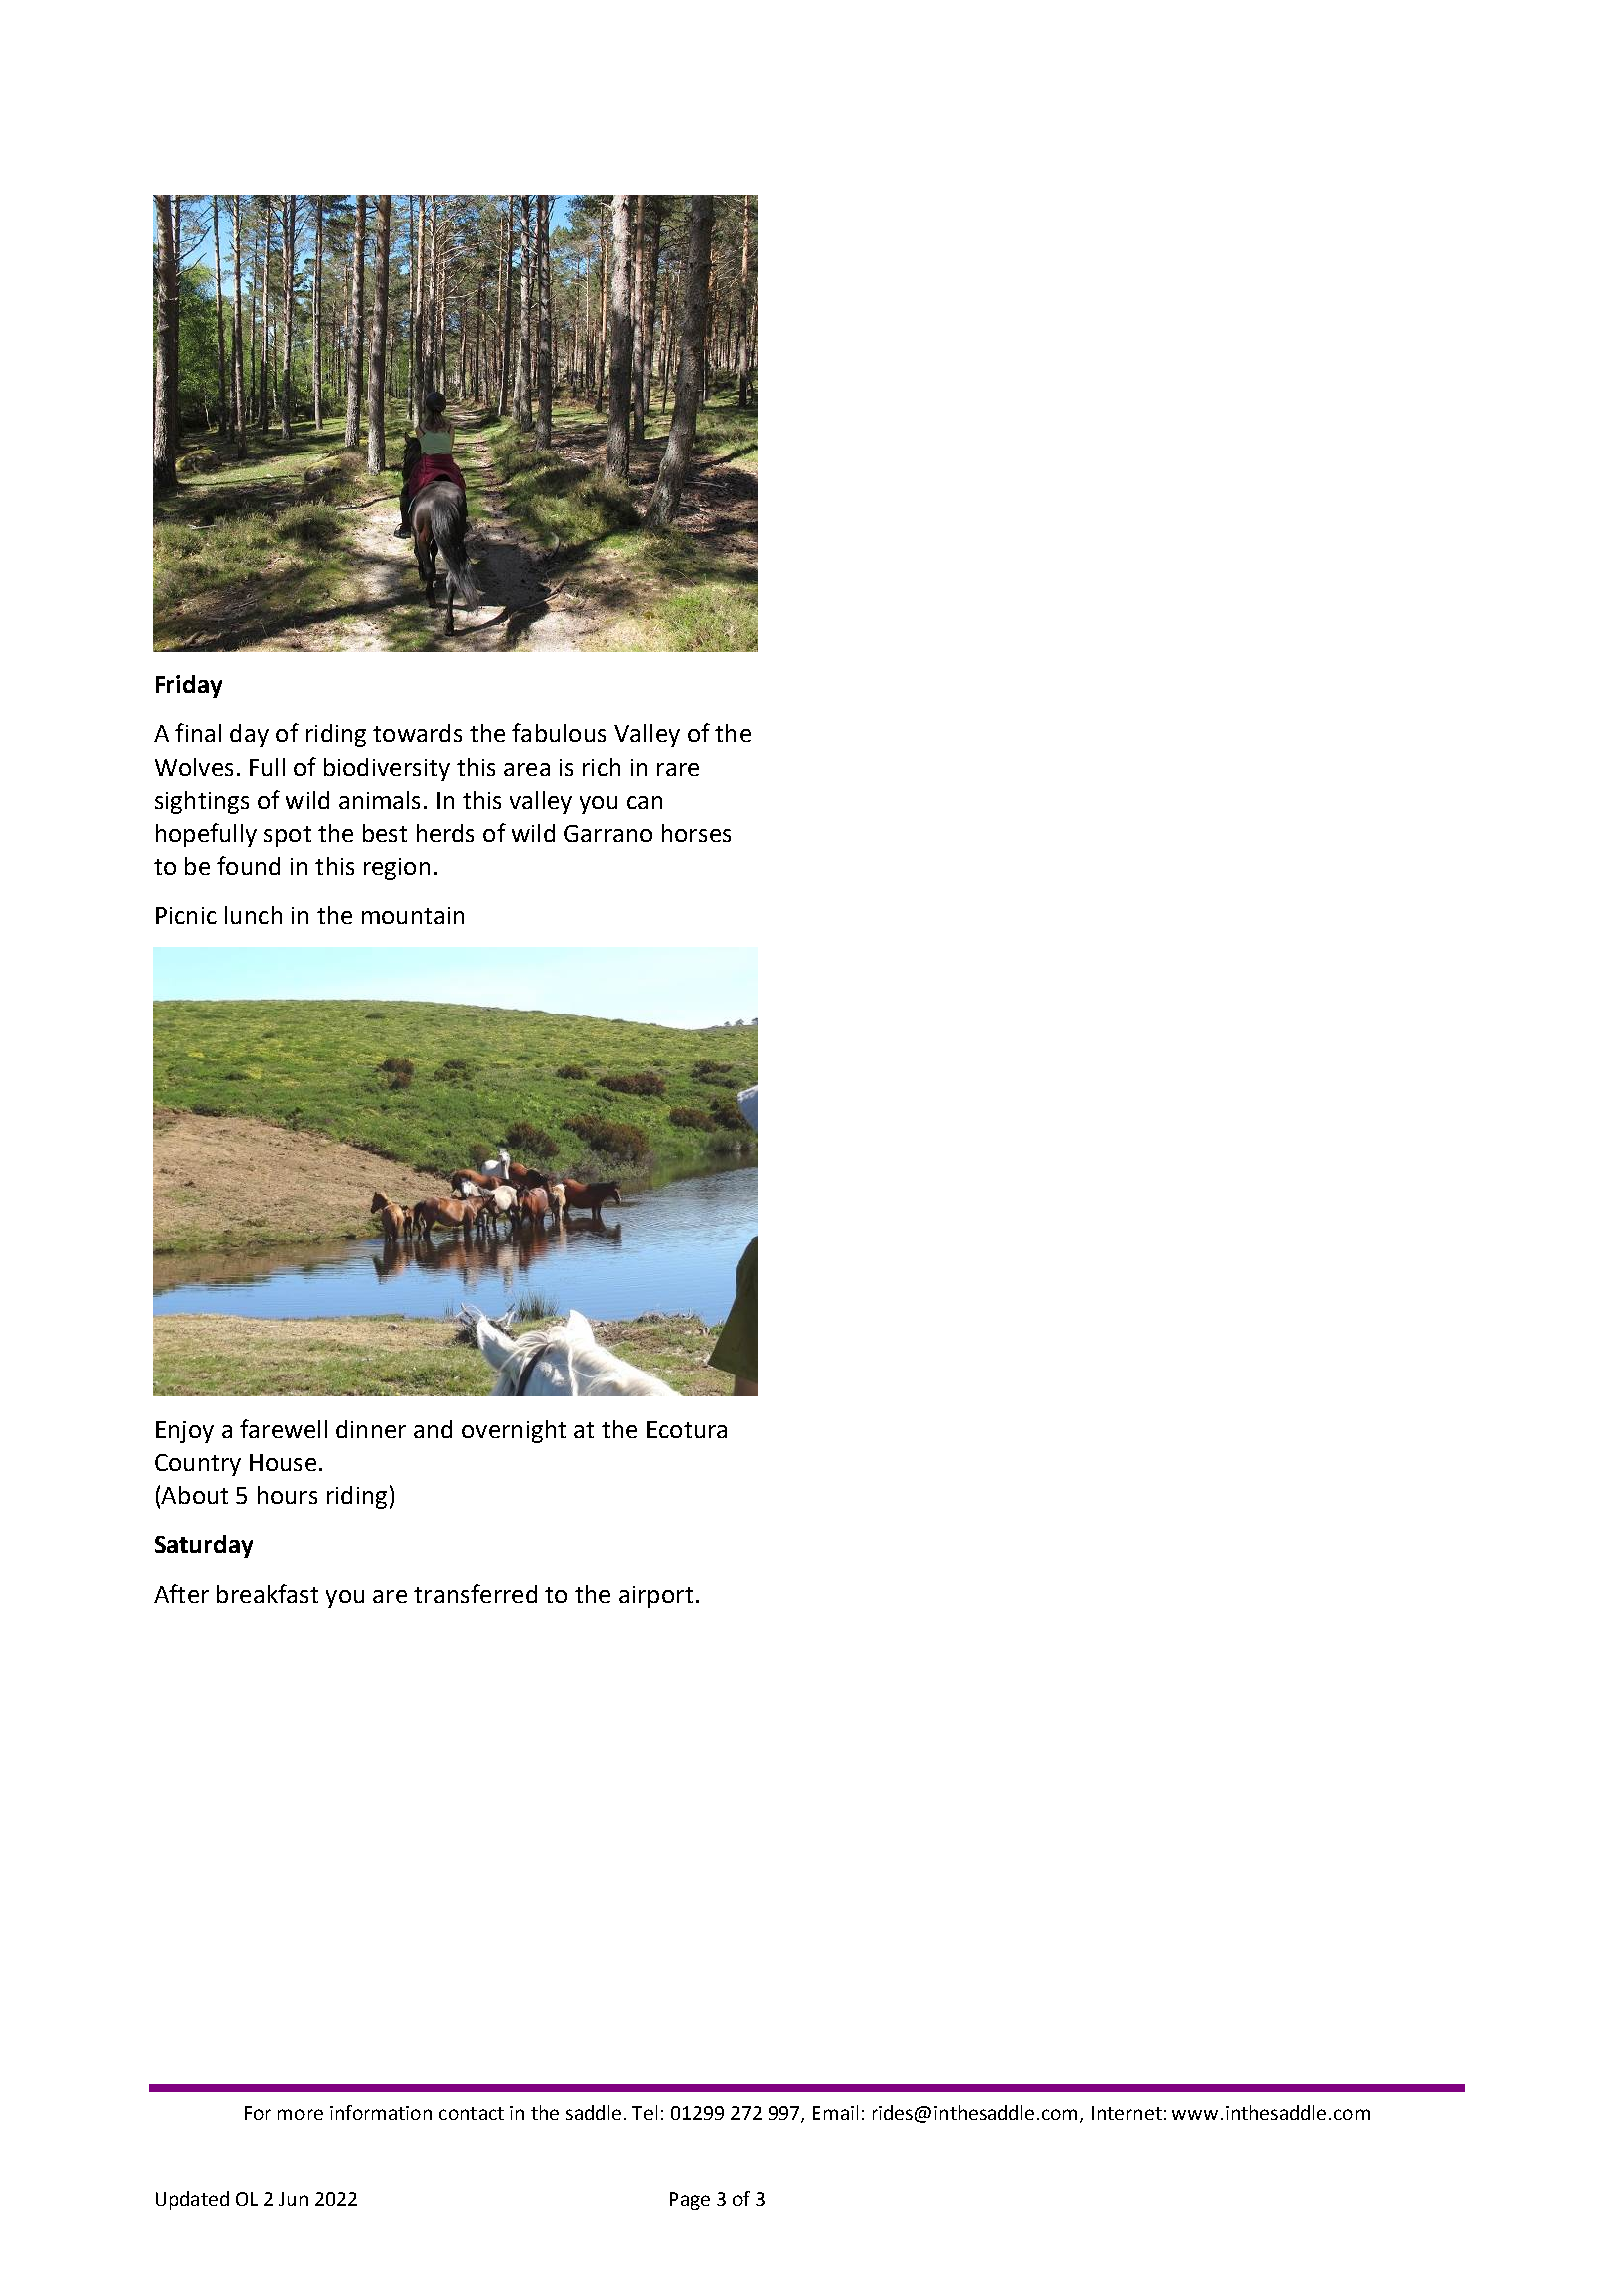  Describe the element at coordinates (696, 833) in the screenshot. I see `horses` at that location.
